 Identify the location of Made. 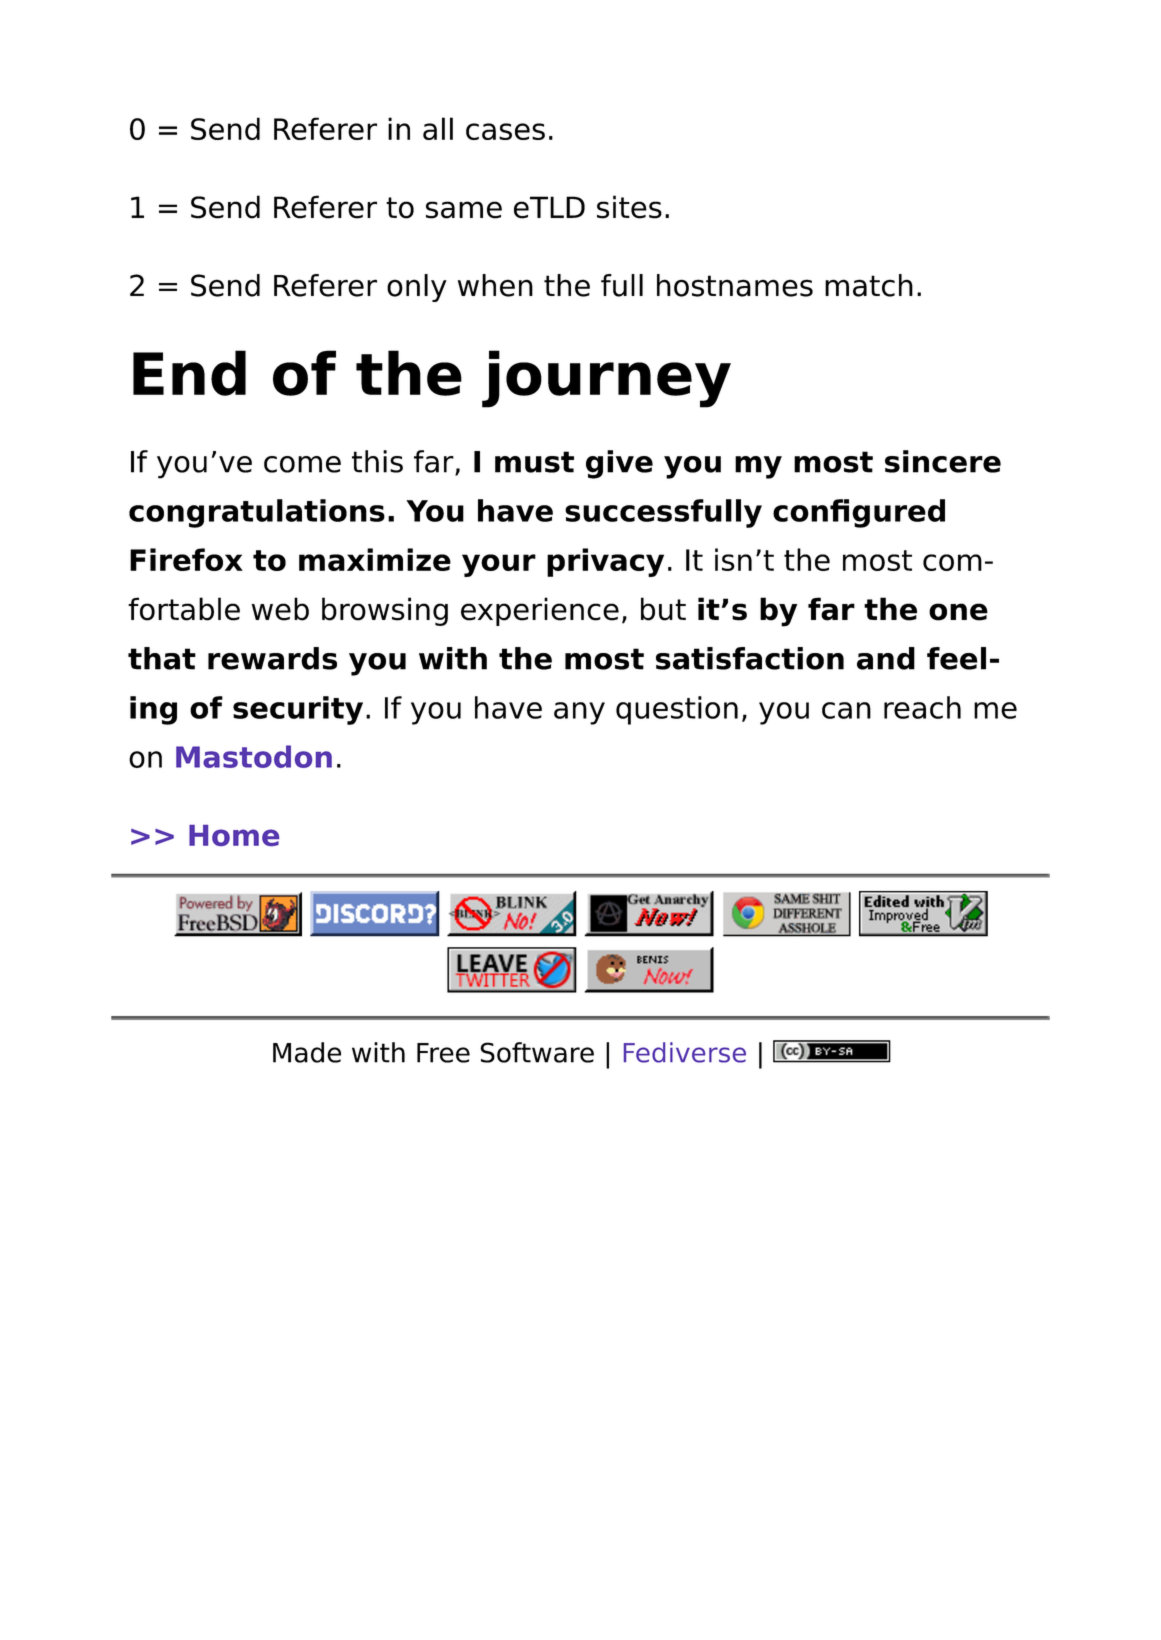
(307, 1052).
